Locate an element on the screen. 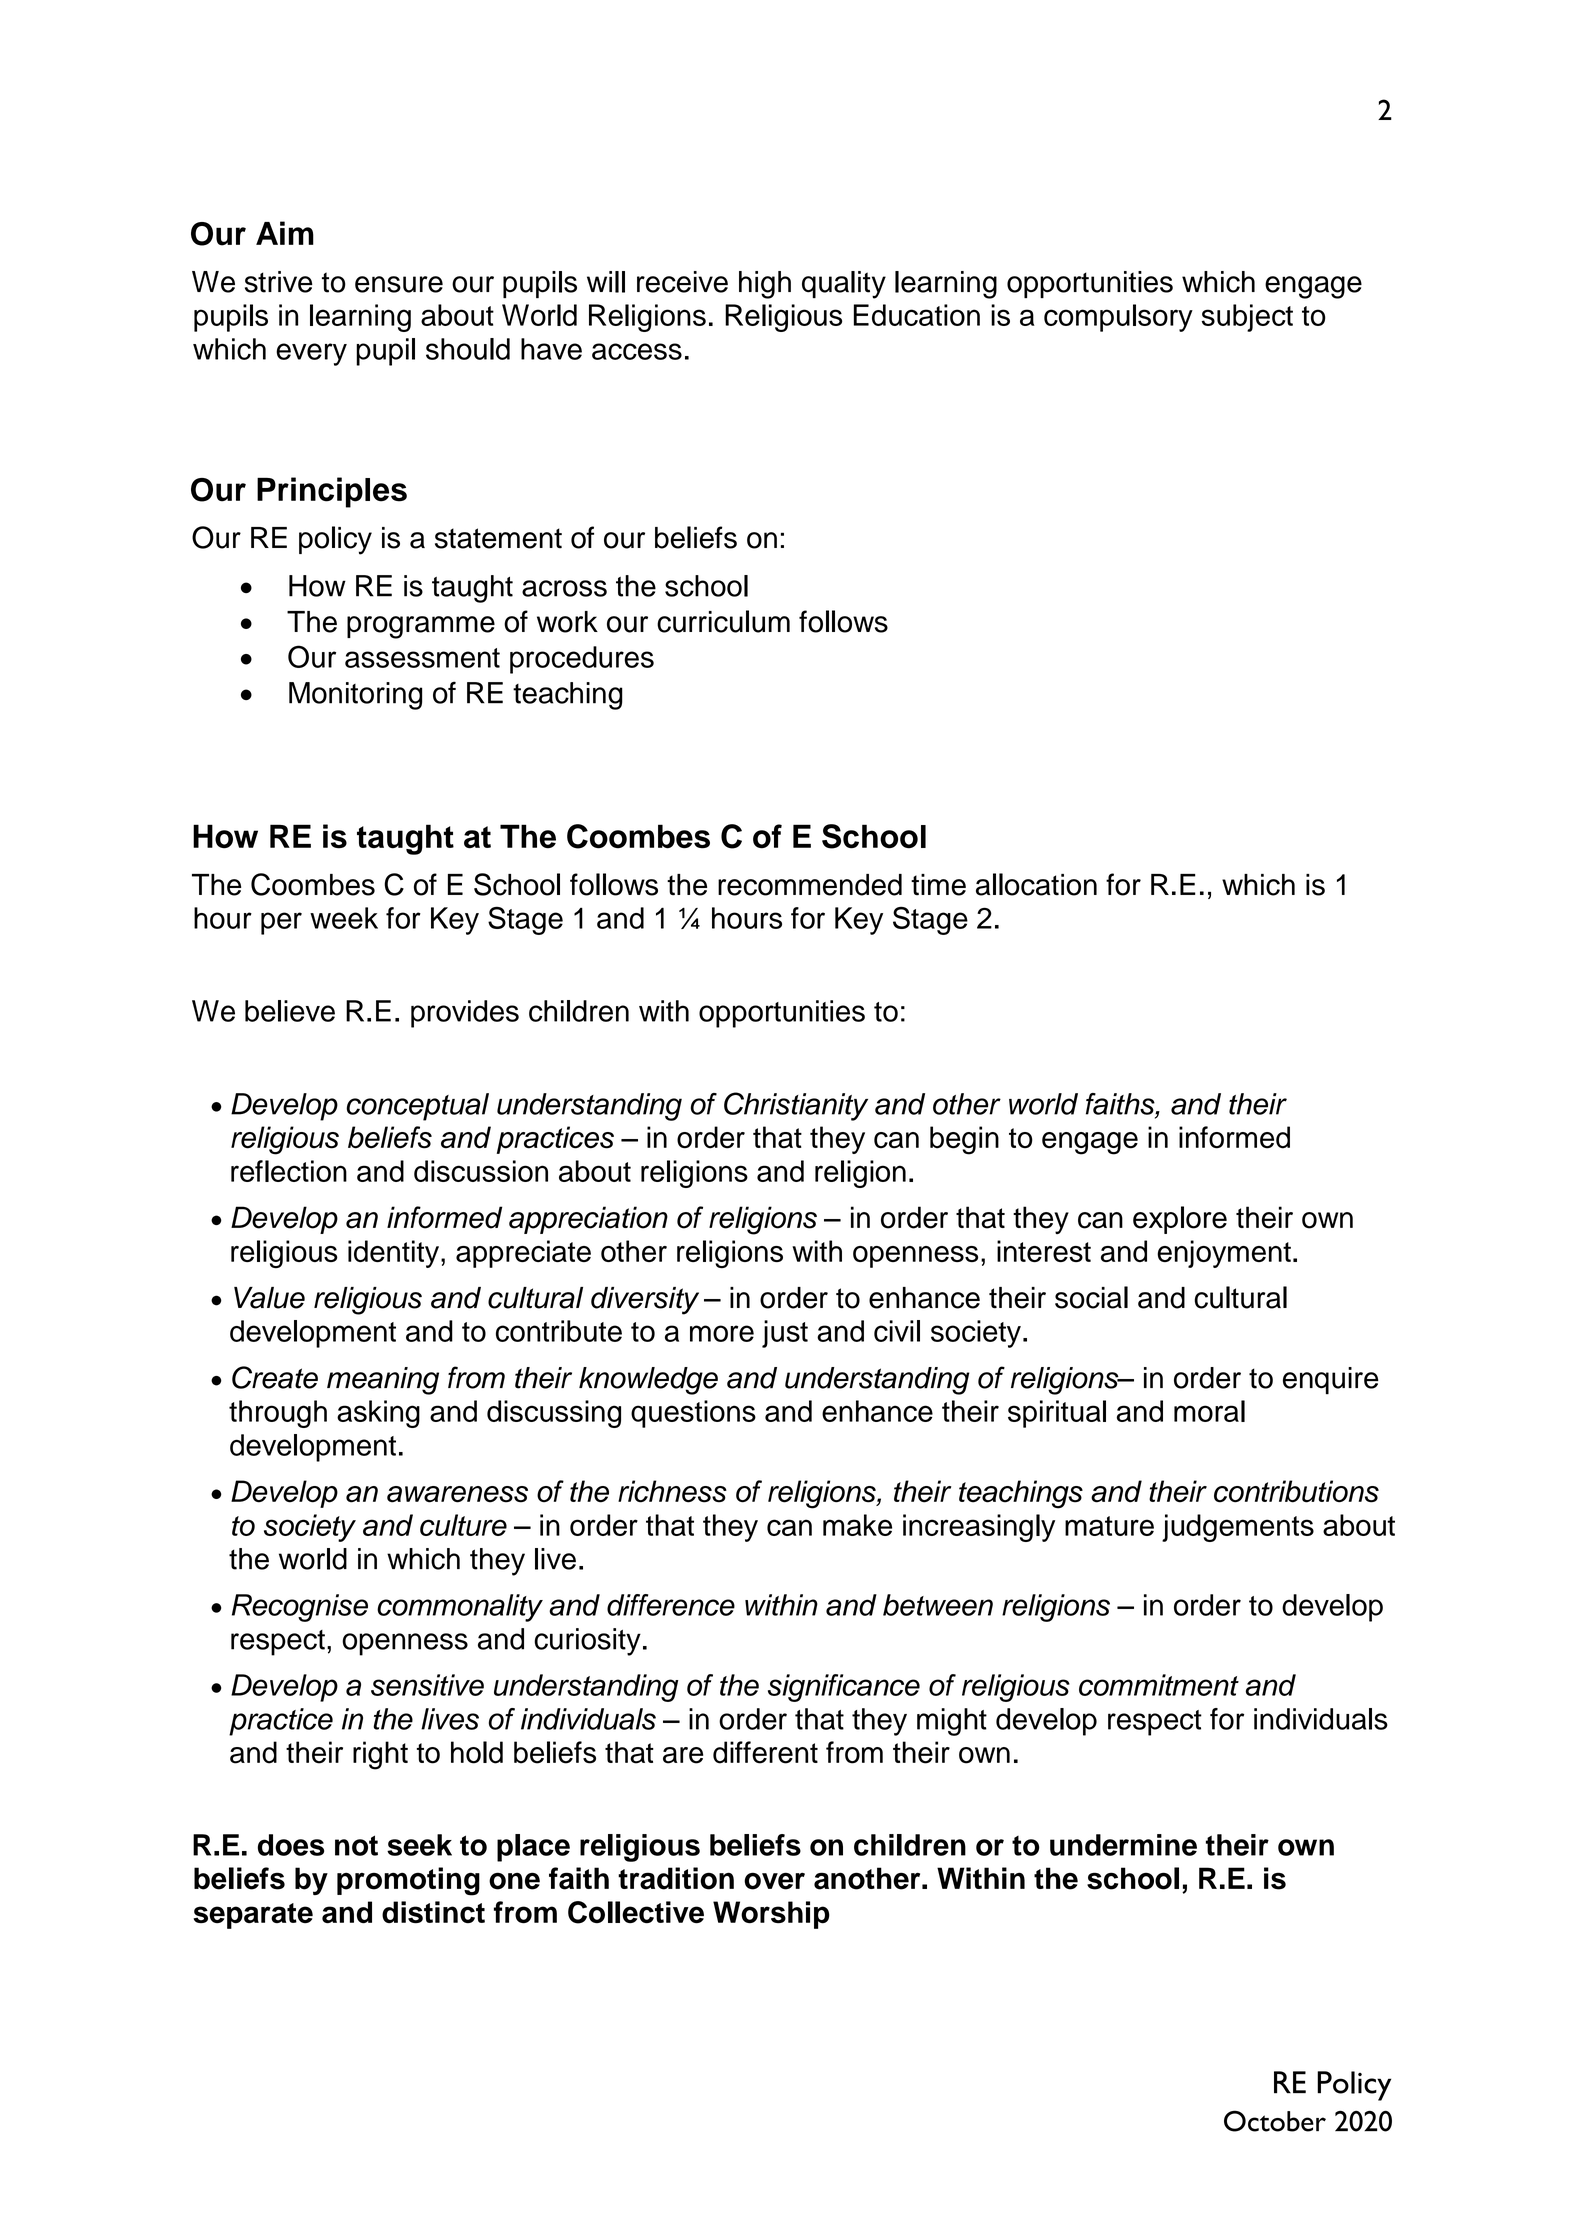 The width and height of the screenshot is (1583, 2239). week is located at coordinates (344, 918).
